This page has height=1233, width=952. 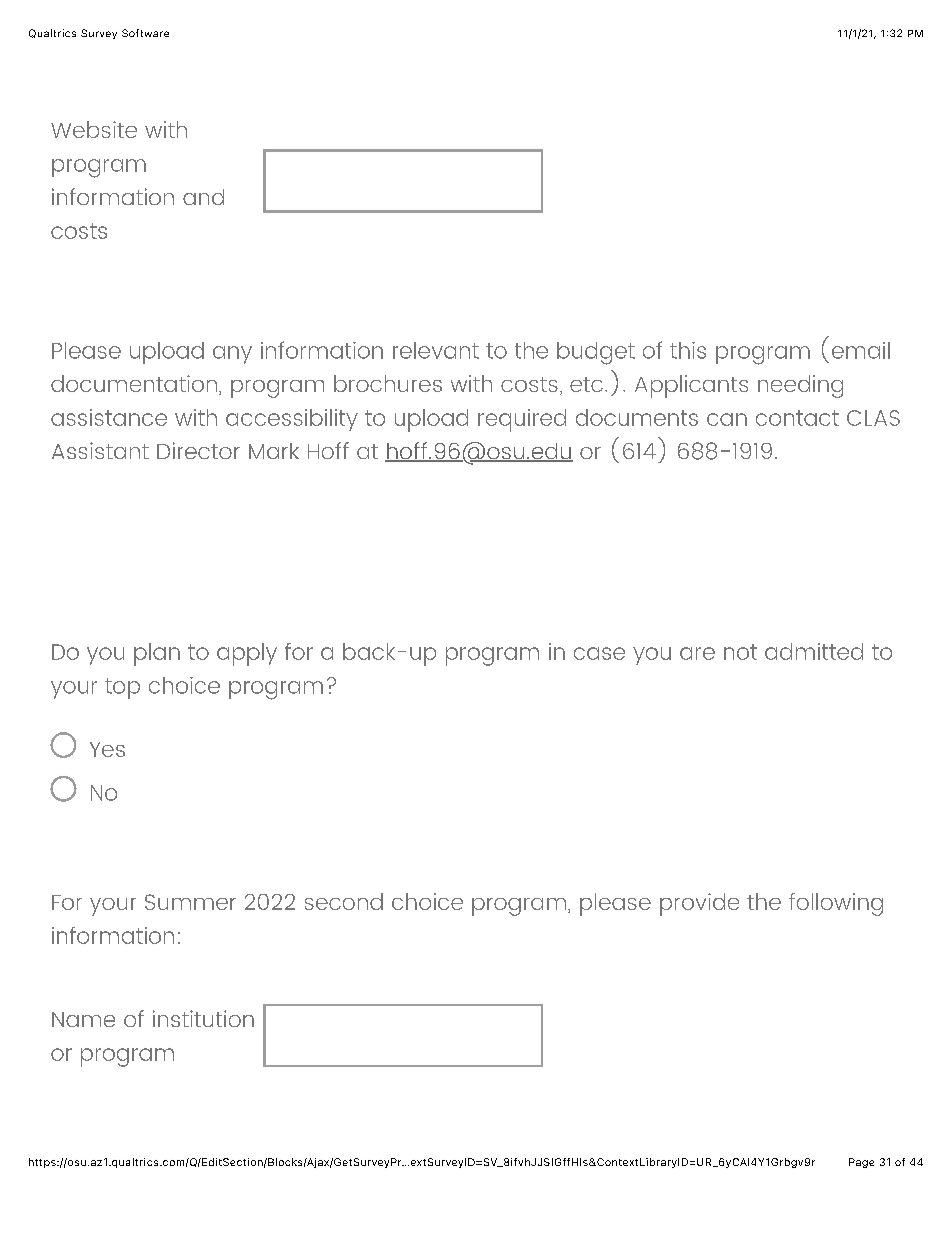 I want to click on second, so click(x=344, y=901).
